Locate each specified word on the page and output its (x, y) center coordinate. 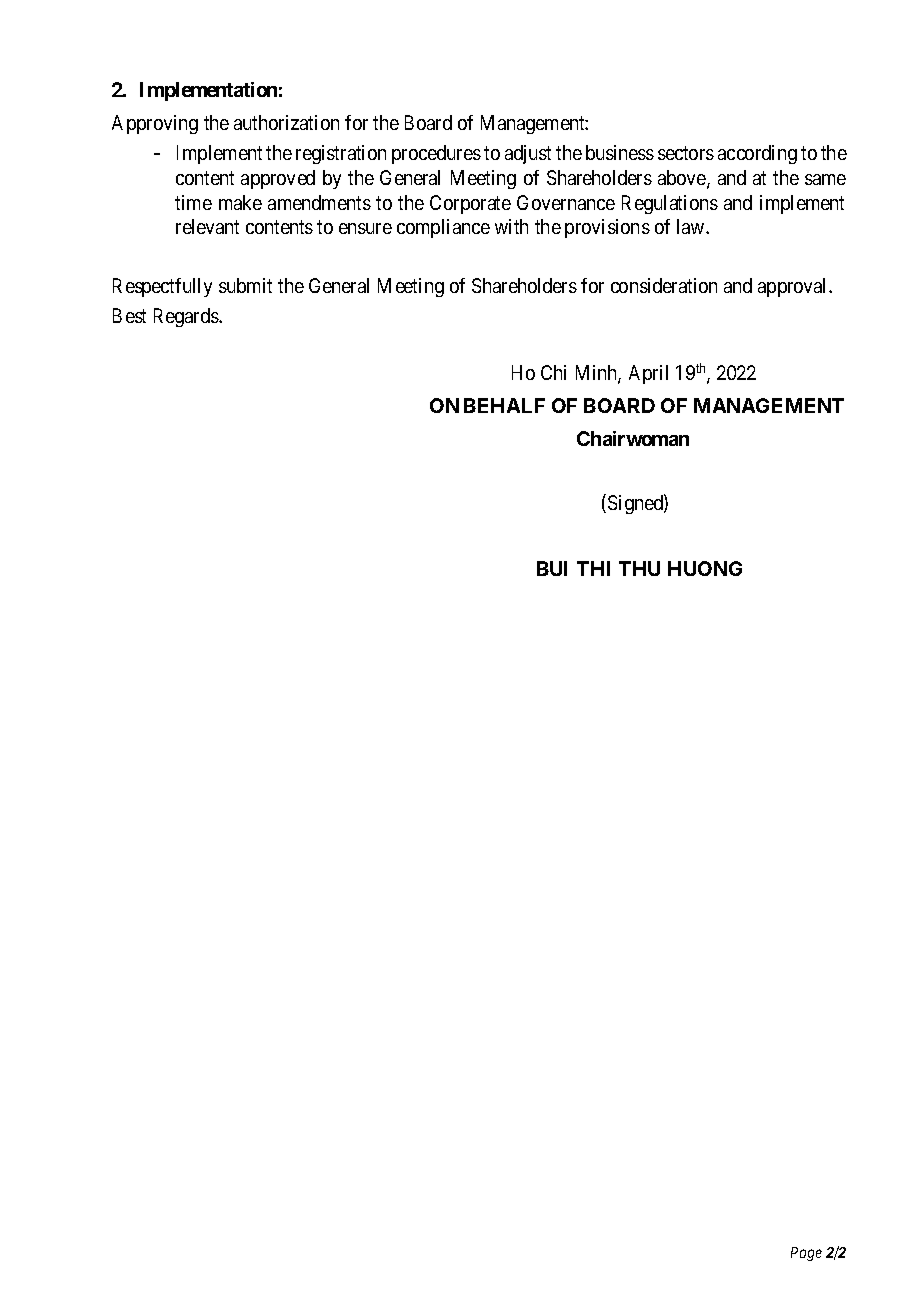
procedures (436, 154)
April (648, 374)
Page (806, 1254)
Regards (187, 317)
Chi (553, 372)
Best (129, 315)
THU (639, 568)
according (757, 154)
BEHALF (504, 405)
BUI (552, 568)
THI (593, 568)
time (193, 202)
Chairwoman (633, 438)
